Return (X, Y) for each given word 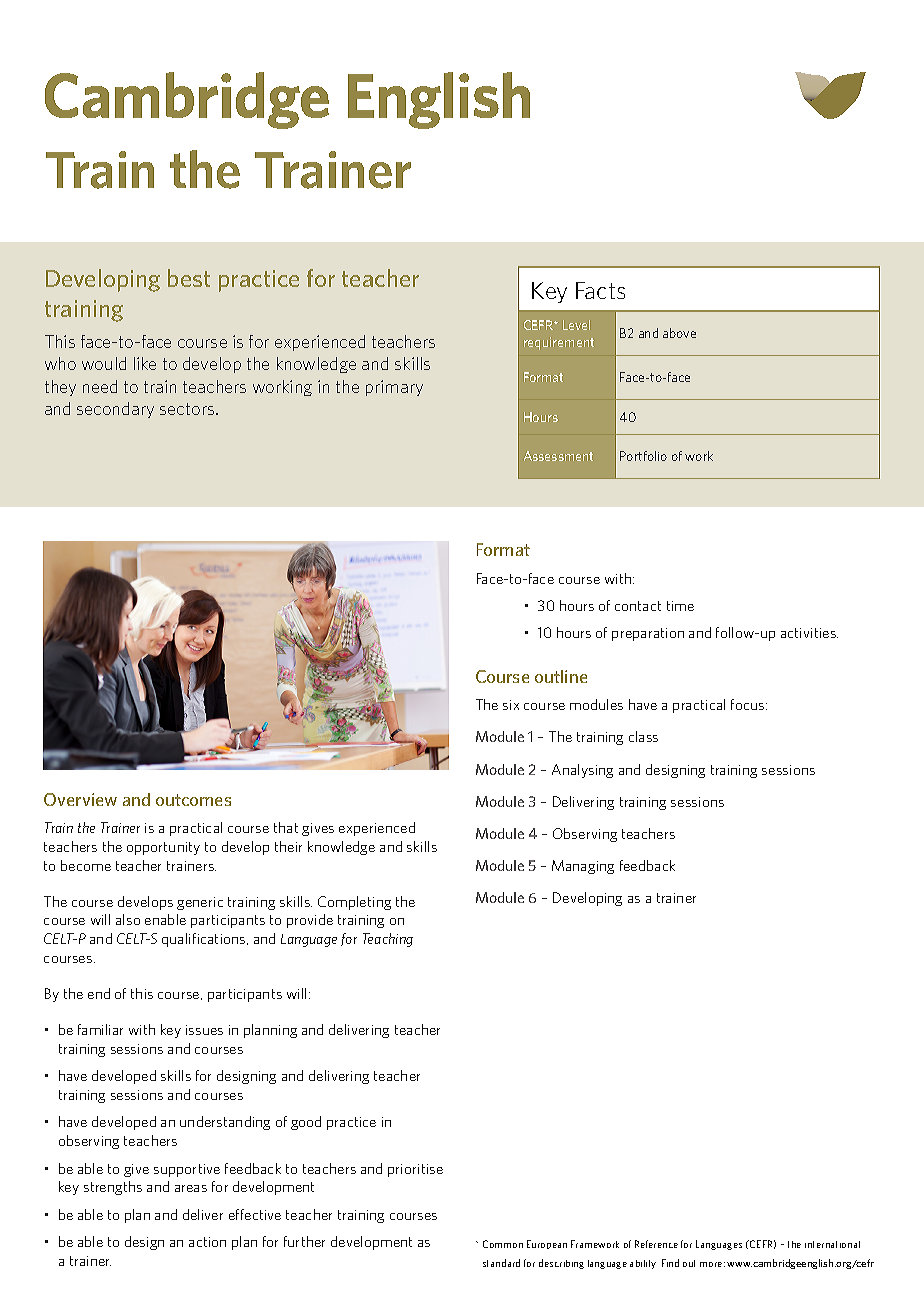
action (207, 1242)
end (99, 993)
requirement (559, 343)
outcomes (193, 800)
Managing (583, 867)
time (680, 606)
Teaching (388, 940)
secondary (115, 410)
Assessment (558, 456)
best (189, 278)
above (679, 333)
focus (749, 704)
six (511, 705)
